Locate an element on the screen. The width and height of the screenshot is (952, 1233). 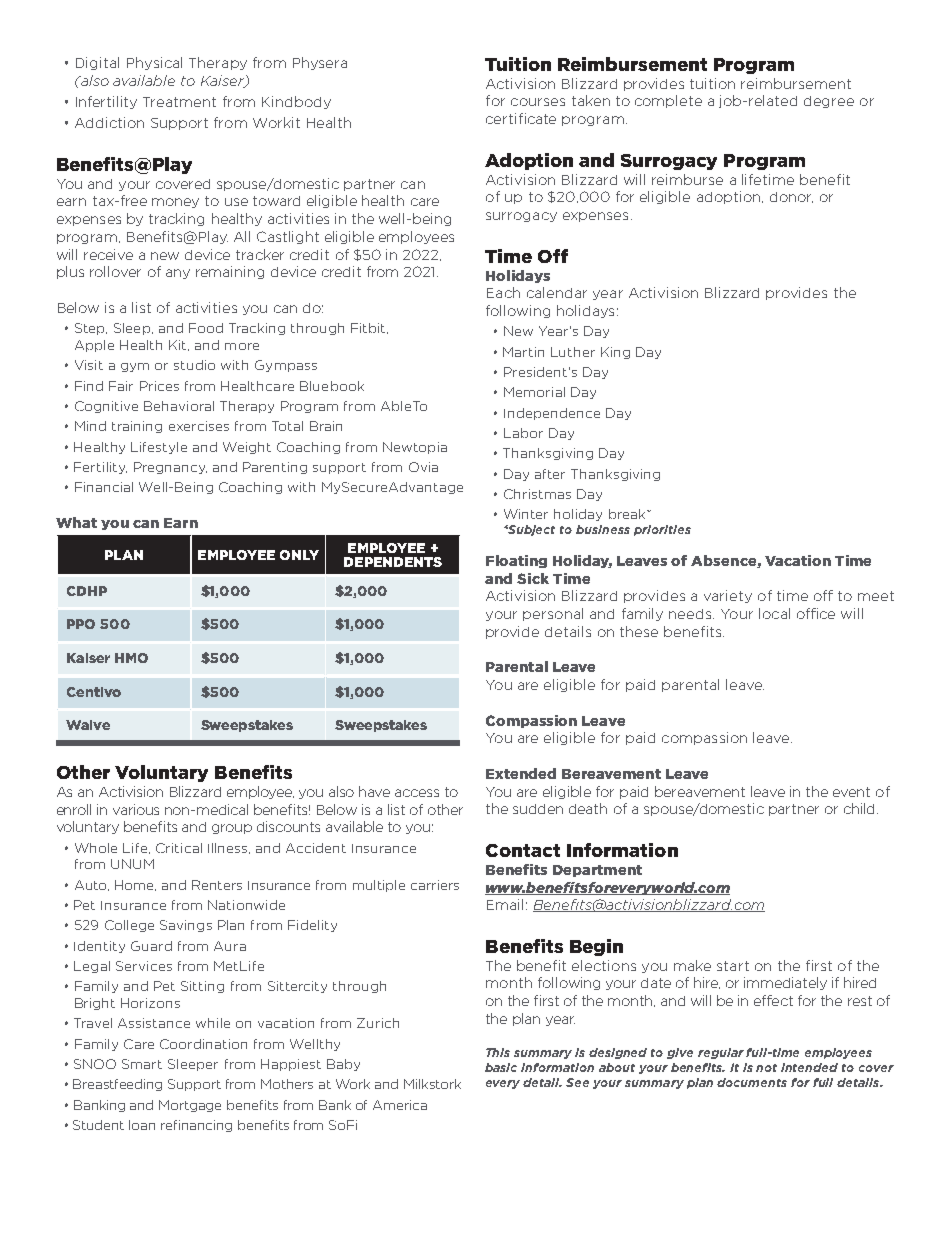
local is located at coordinates (774, 613).
